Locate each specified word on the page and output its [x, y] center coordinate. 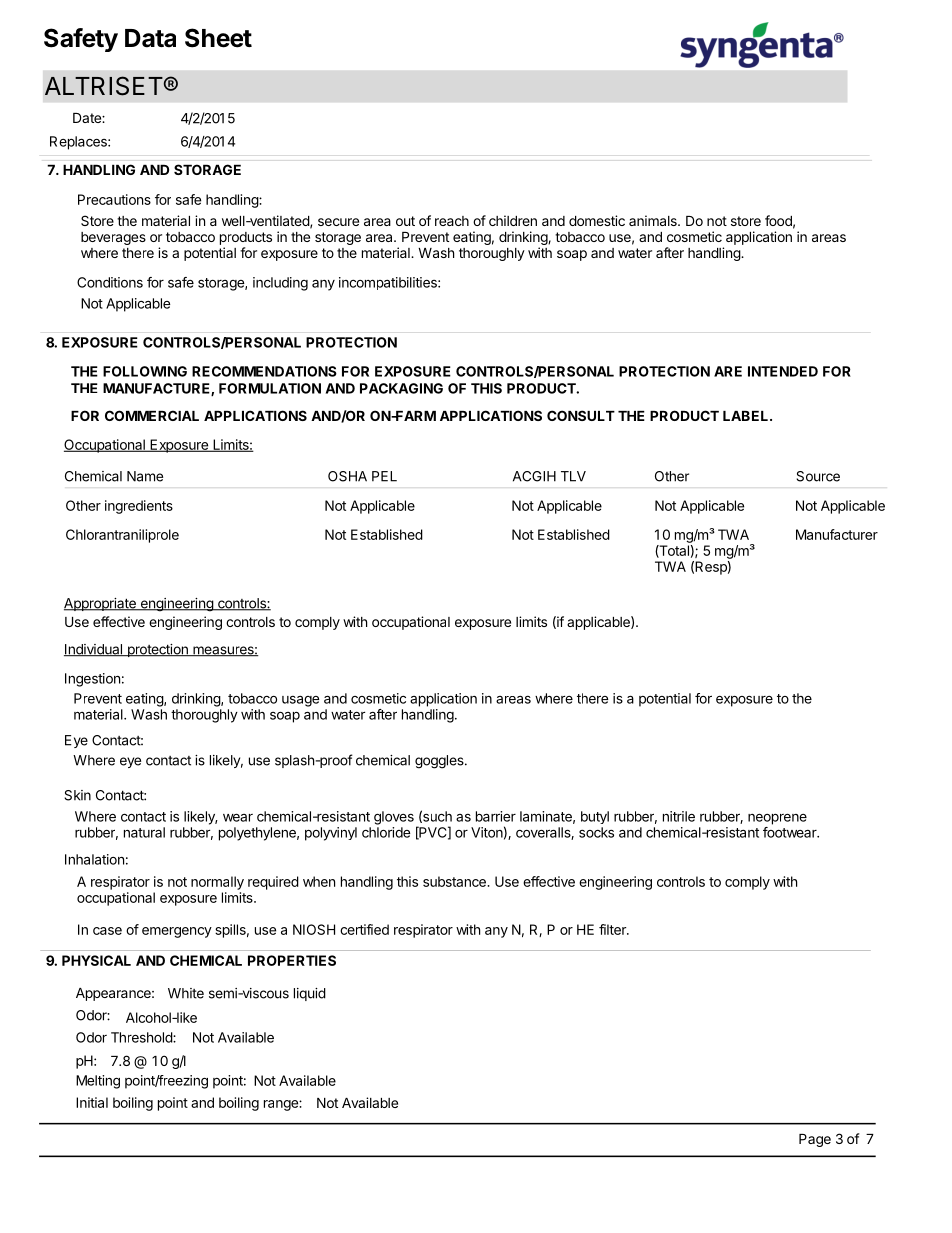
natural [144, 832]
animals [654, 220]
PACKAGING [401, 388]
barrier [496, 816]
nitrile [679, 816]
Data [150, 38]
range [282, 1105]
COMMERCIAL [152, 415]
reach [452, 221]
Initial [92, 1102]
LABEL [747, 416]
